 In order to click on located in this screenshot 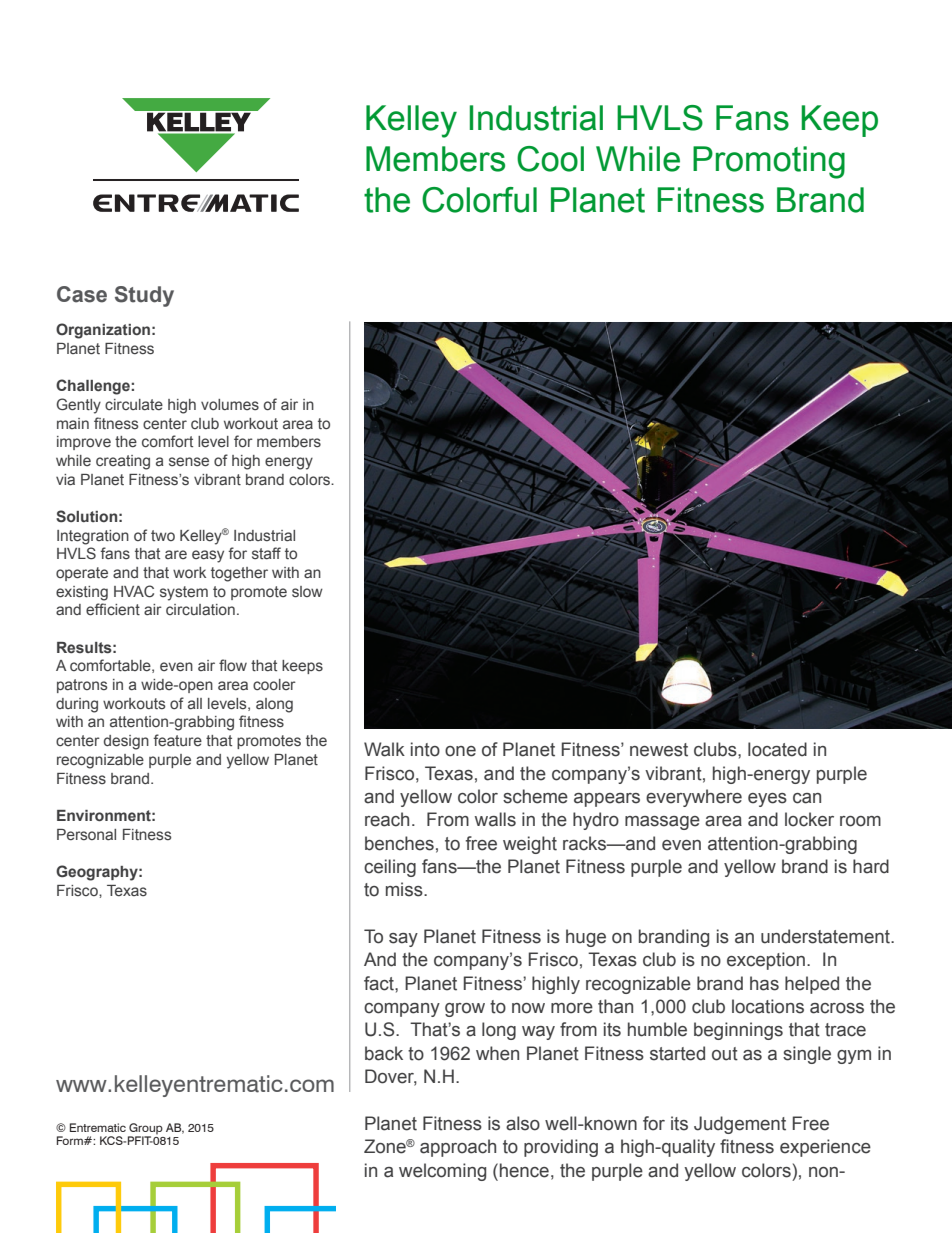, I will do `click(777, 749)`.
